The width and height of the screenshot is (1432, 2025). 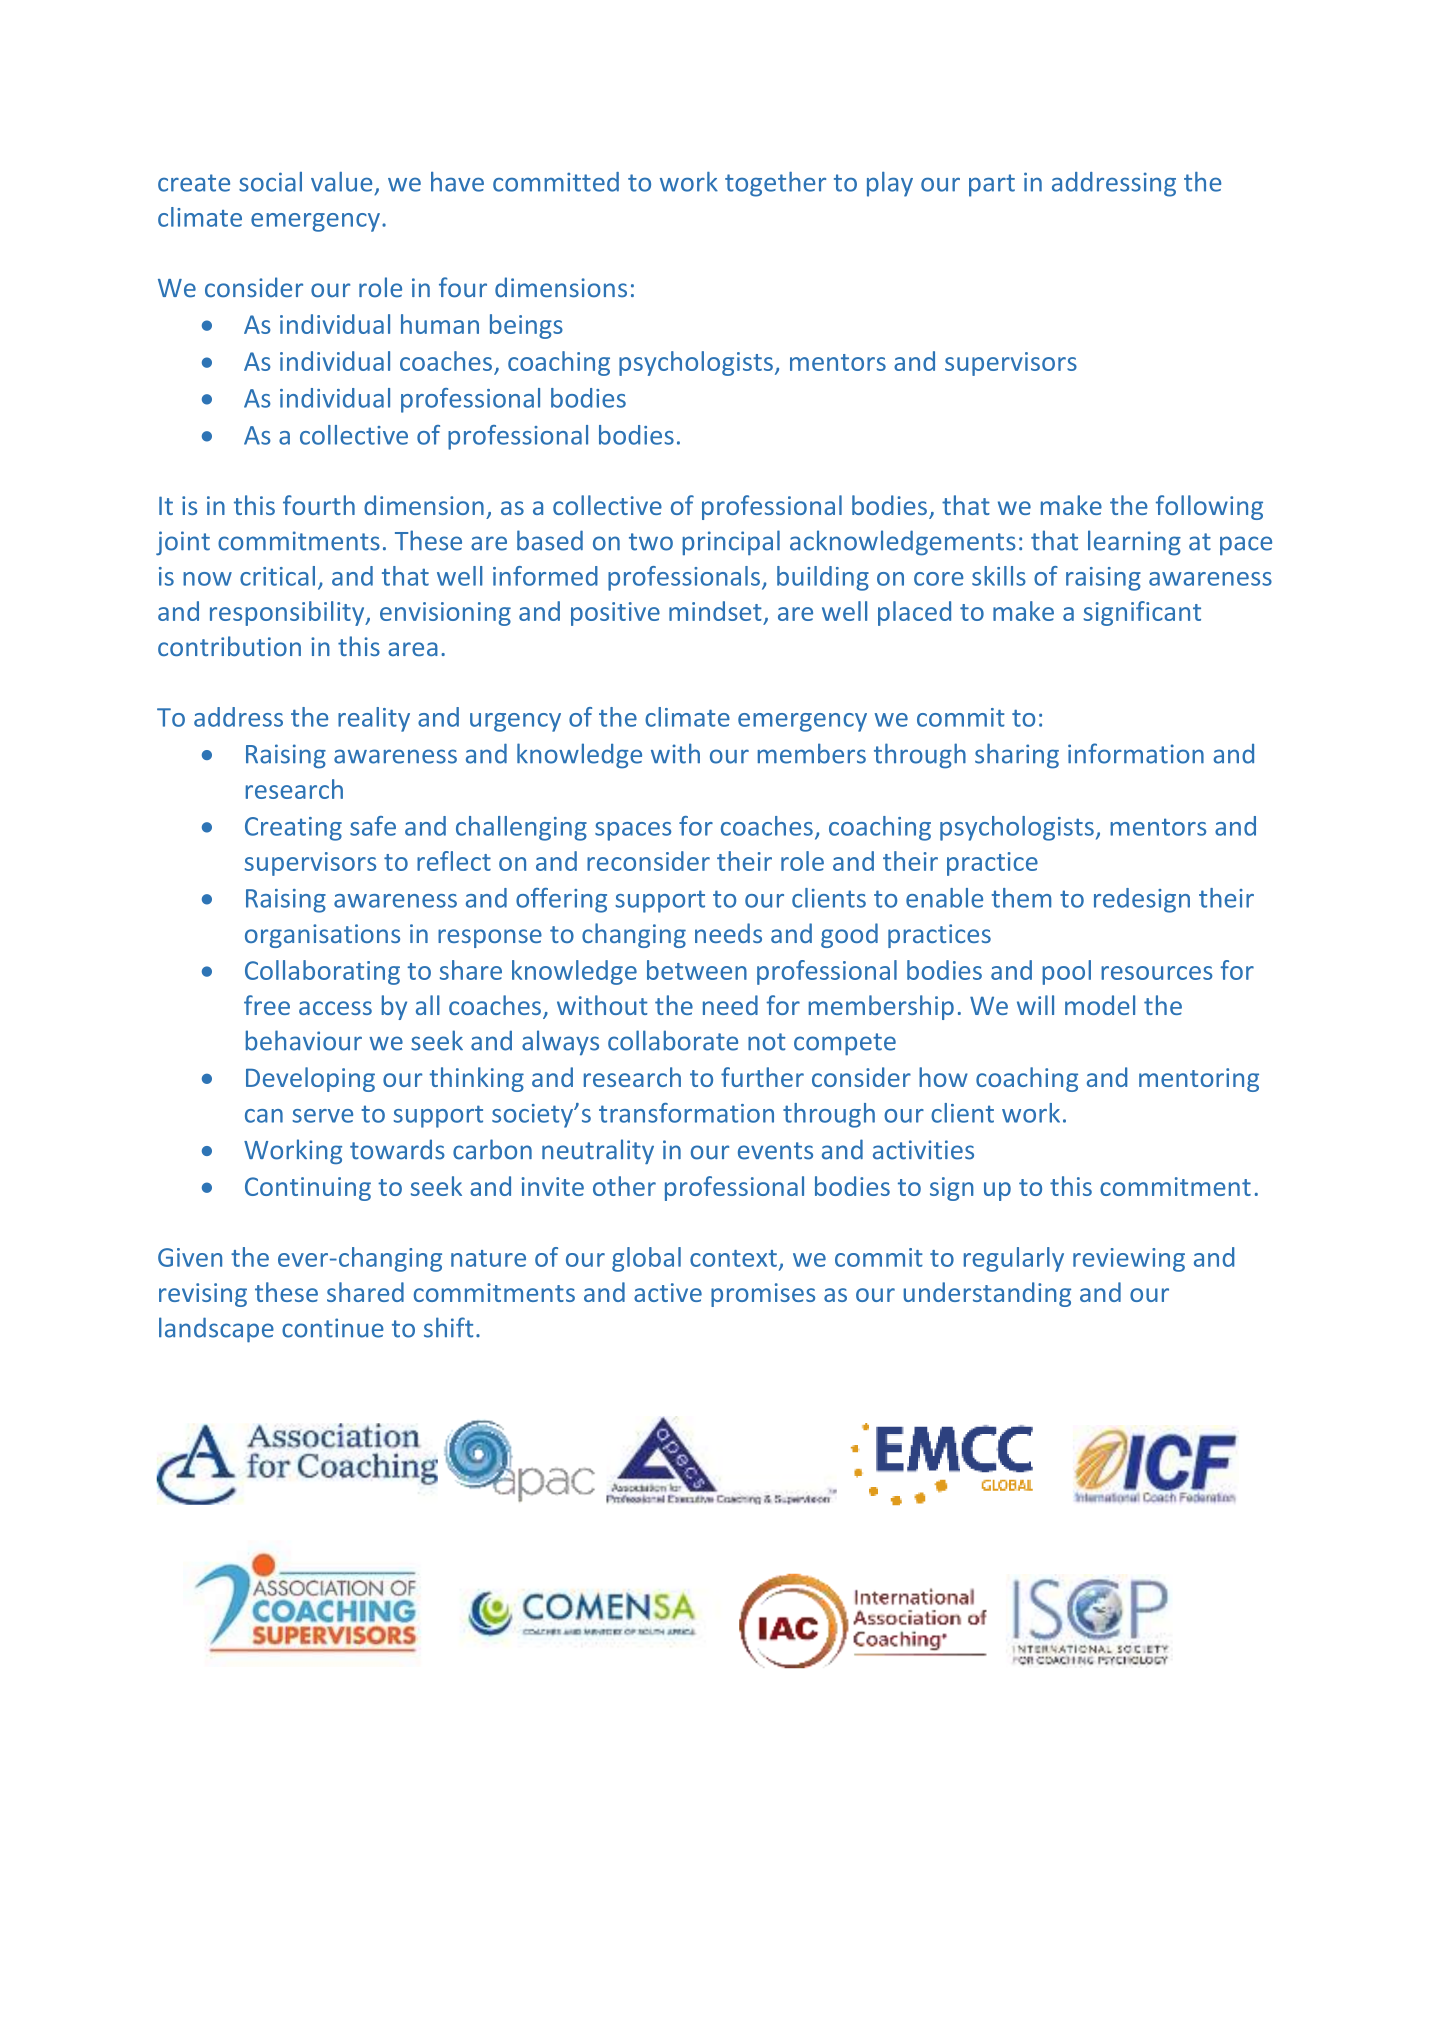 What do you see at coordinates (1100, 1005) in the screenshot?
I see `model` at bounding box center [1100, 1005].
